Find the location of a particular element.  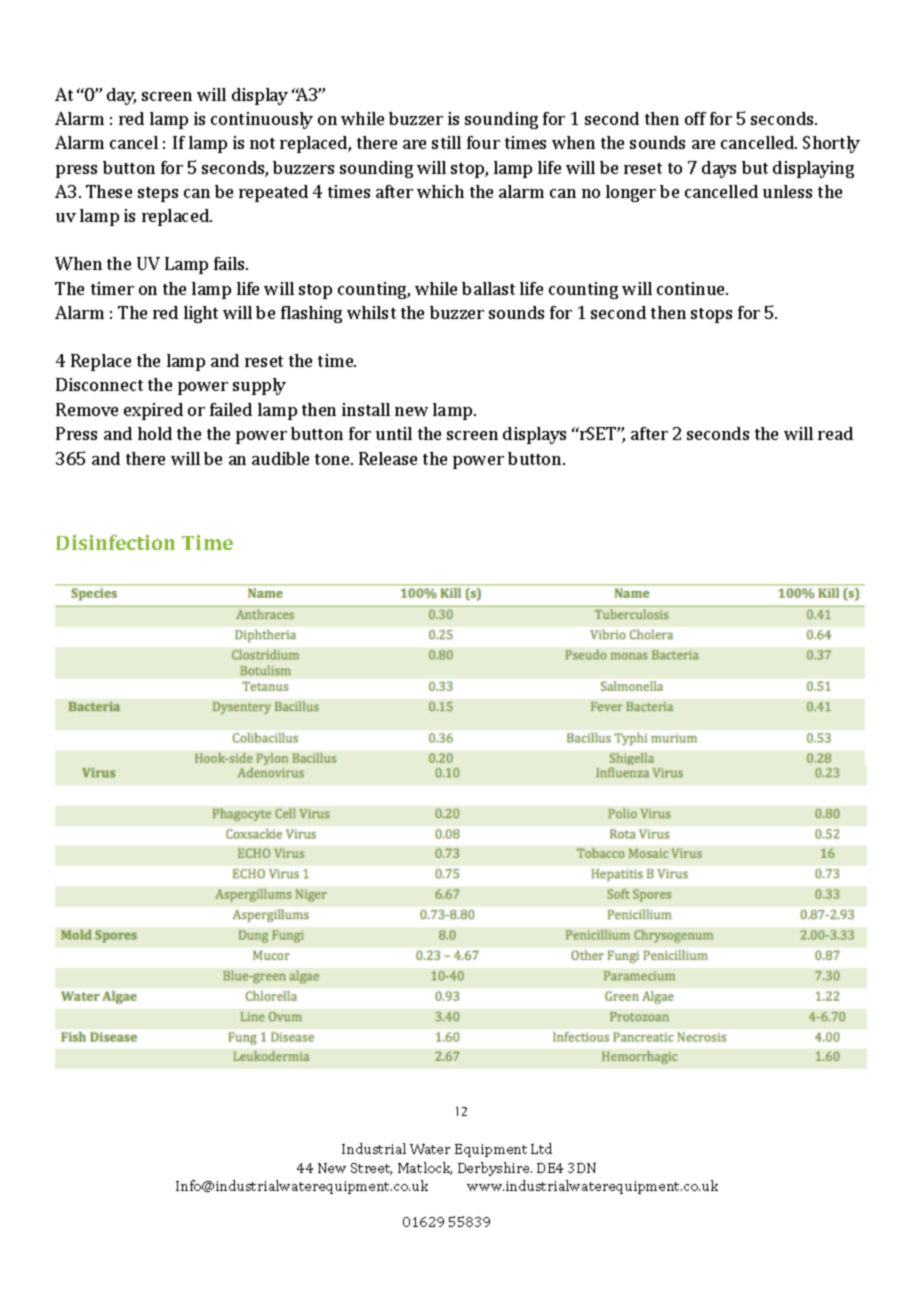

Derbyshire is located at coordinates (495, 1169).
